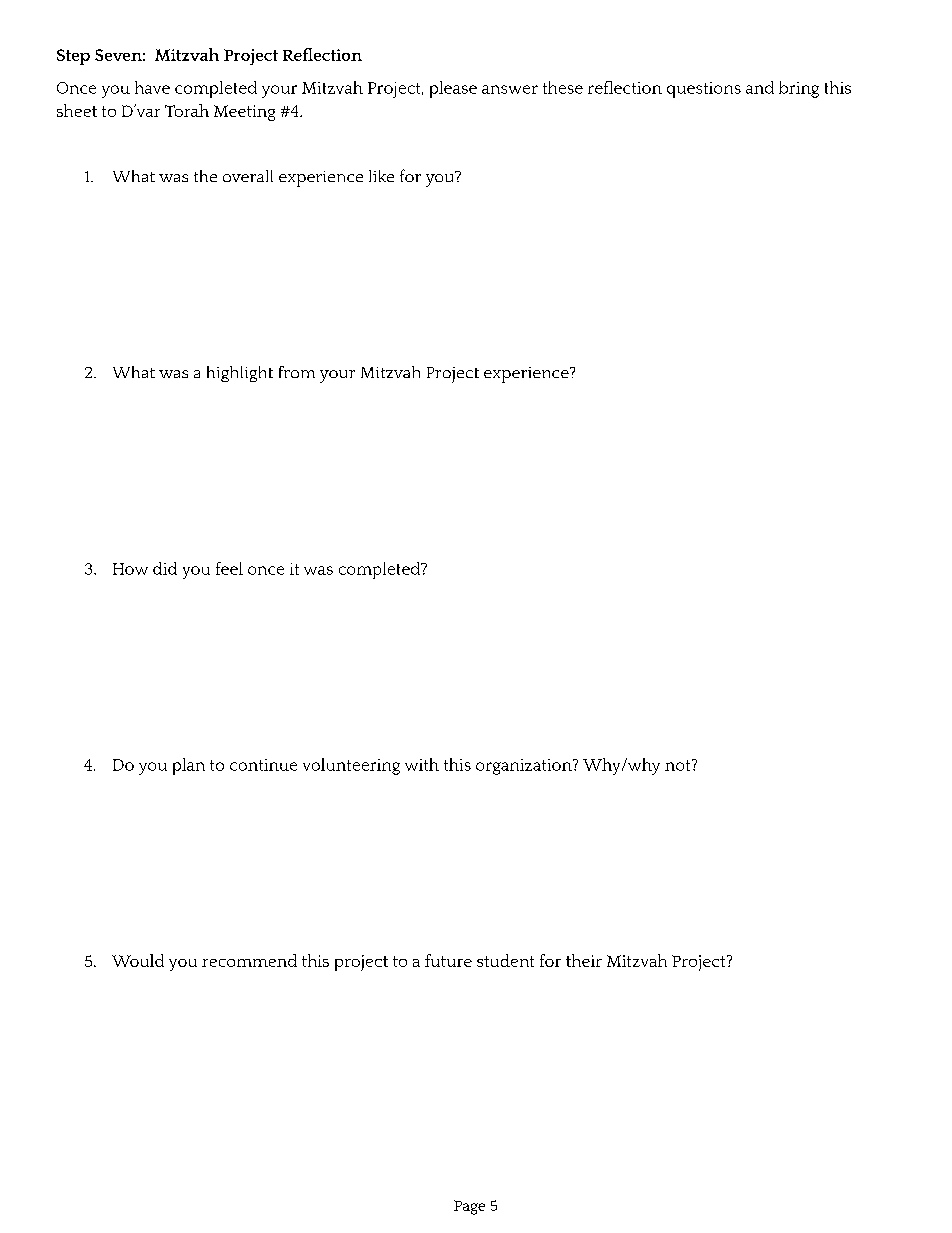  What do you see at coordinates (469, 1207) in the document?
I see `Page` at bounding box center [469, 1207].
